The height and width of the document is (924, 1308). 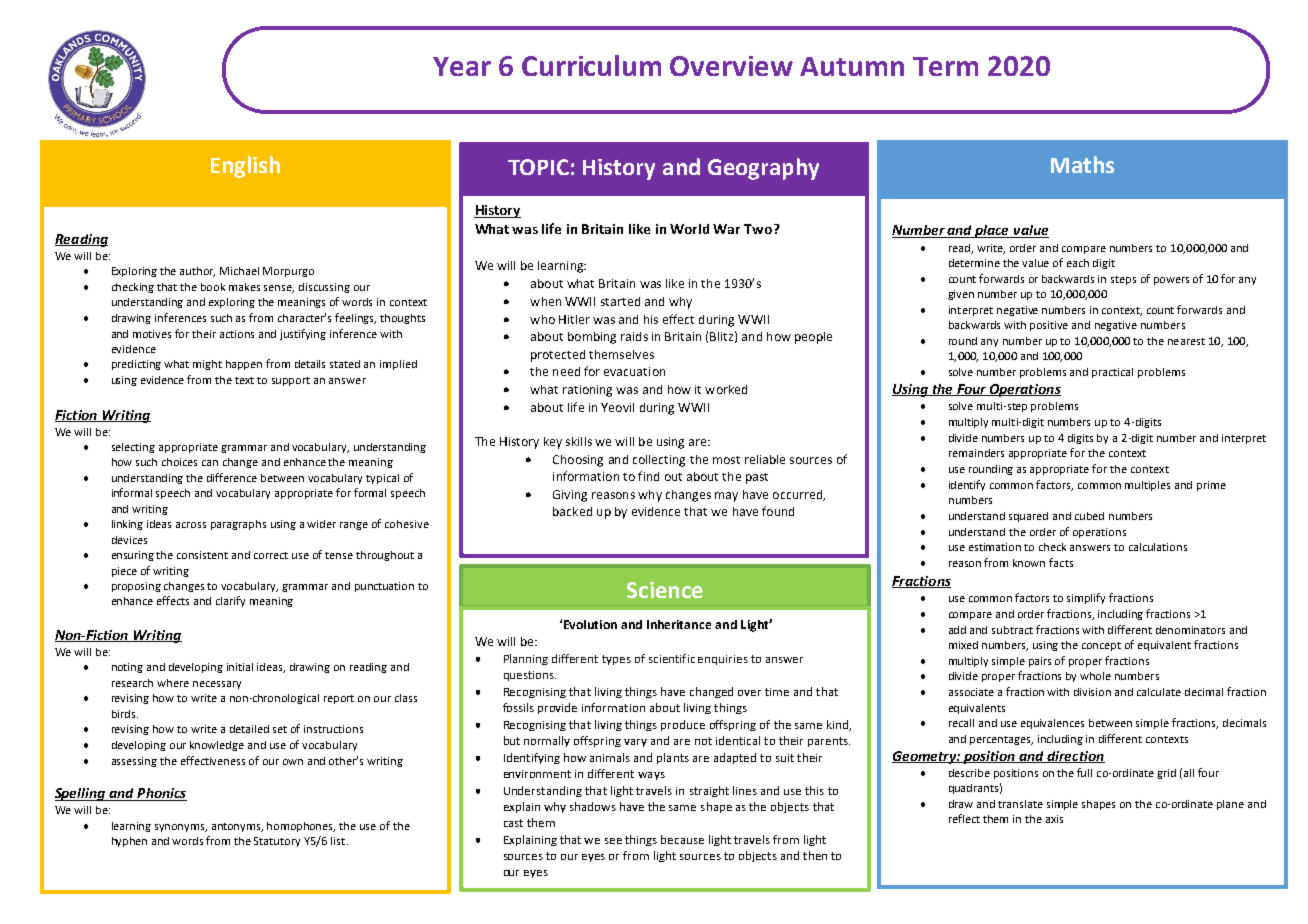 I want to click on remainders, so click(x=976, y=453).
